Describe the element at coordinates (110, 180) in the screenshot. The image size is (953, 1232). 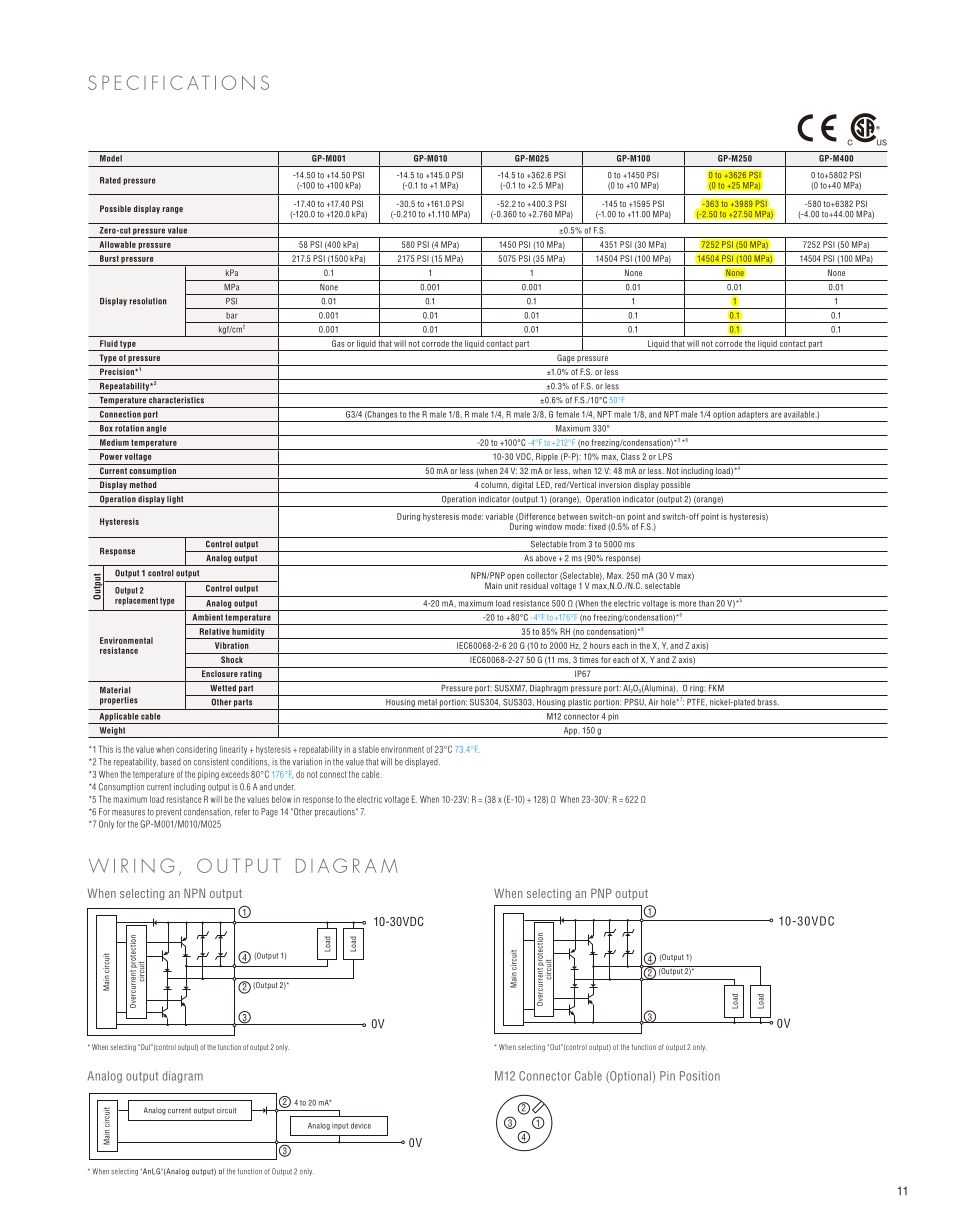
I see `Rated` at that location.
